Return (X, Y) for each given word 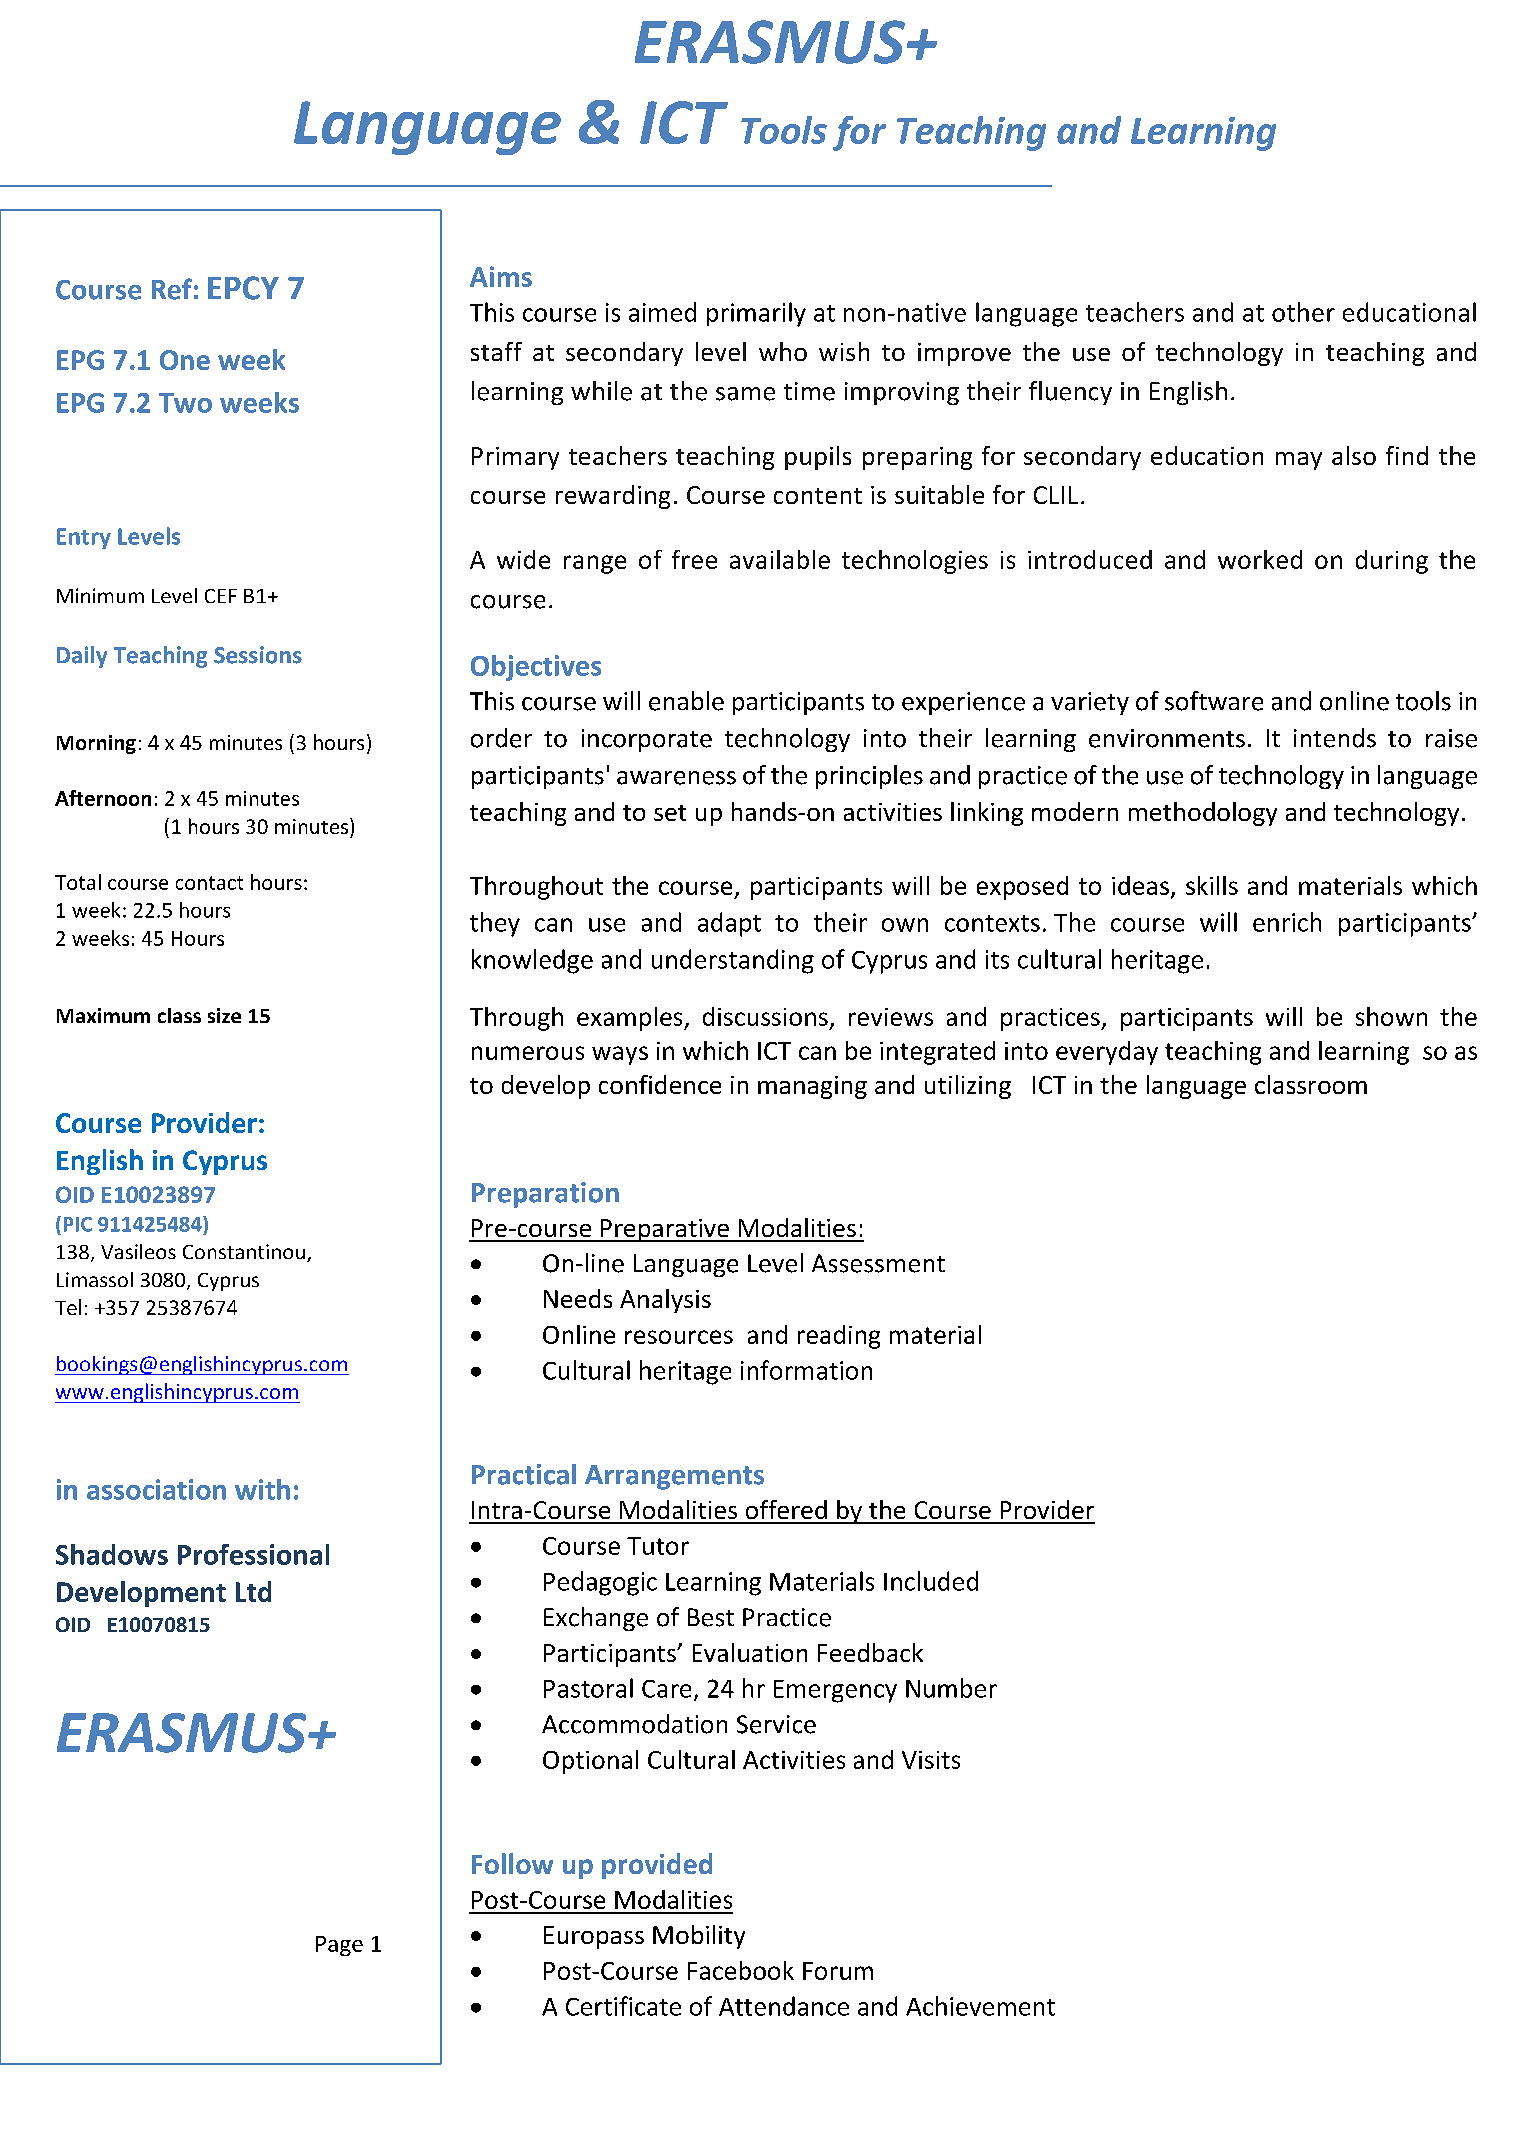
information (806, 1370)
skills (1212, 885)
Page (339, 1946)
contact (209, 883)
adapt (729, 924)
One (185, 360)
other (1303, 312)
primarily (756, 314)
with (262, 1489)
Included (931, 1581)
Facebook (741, 1970)
